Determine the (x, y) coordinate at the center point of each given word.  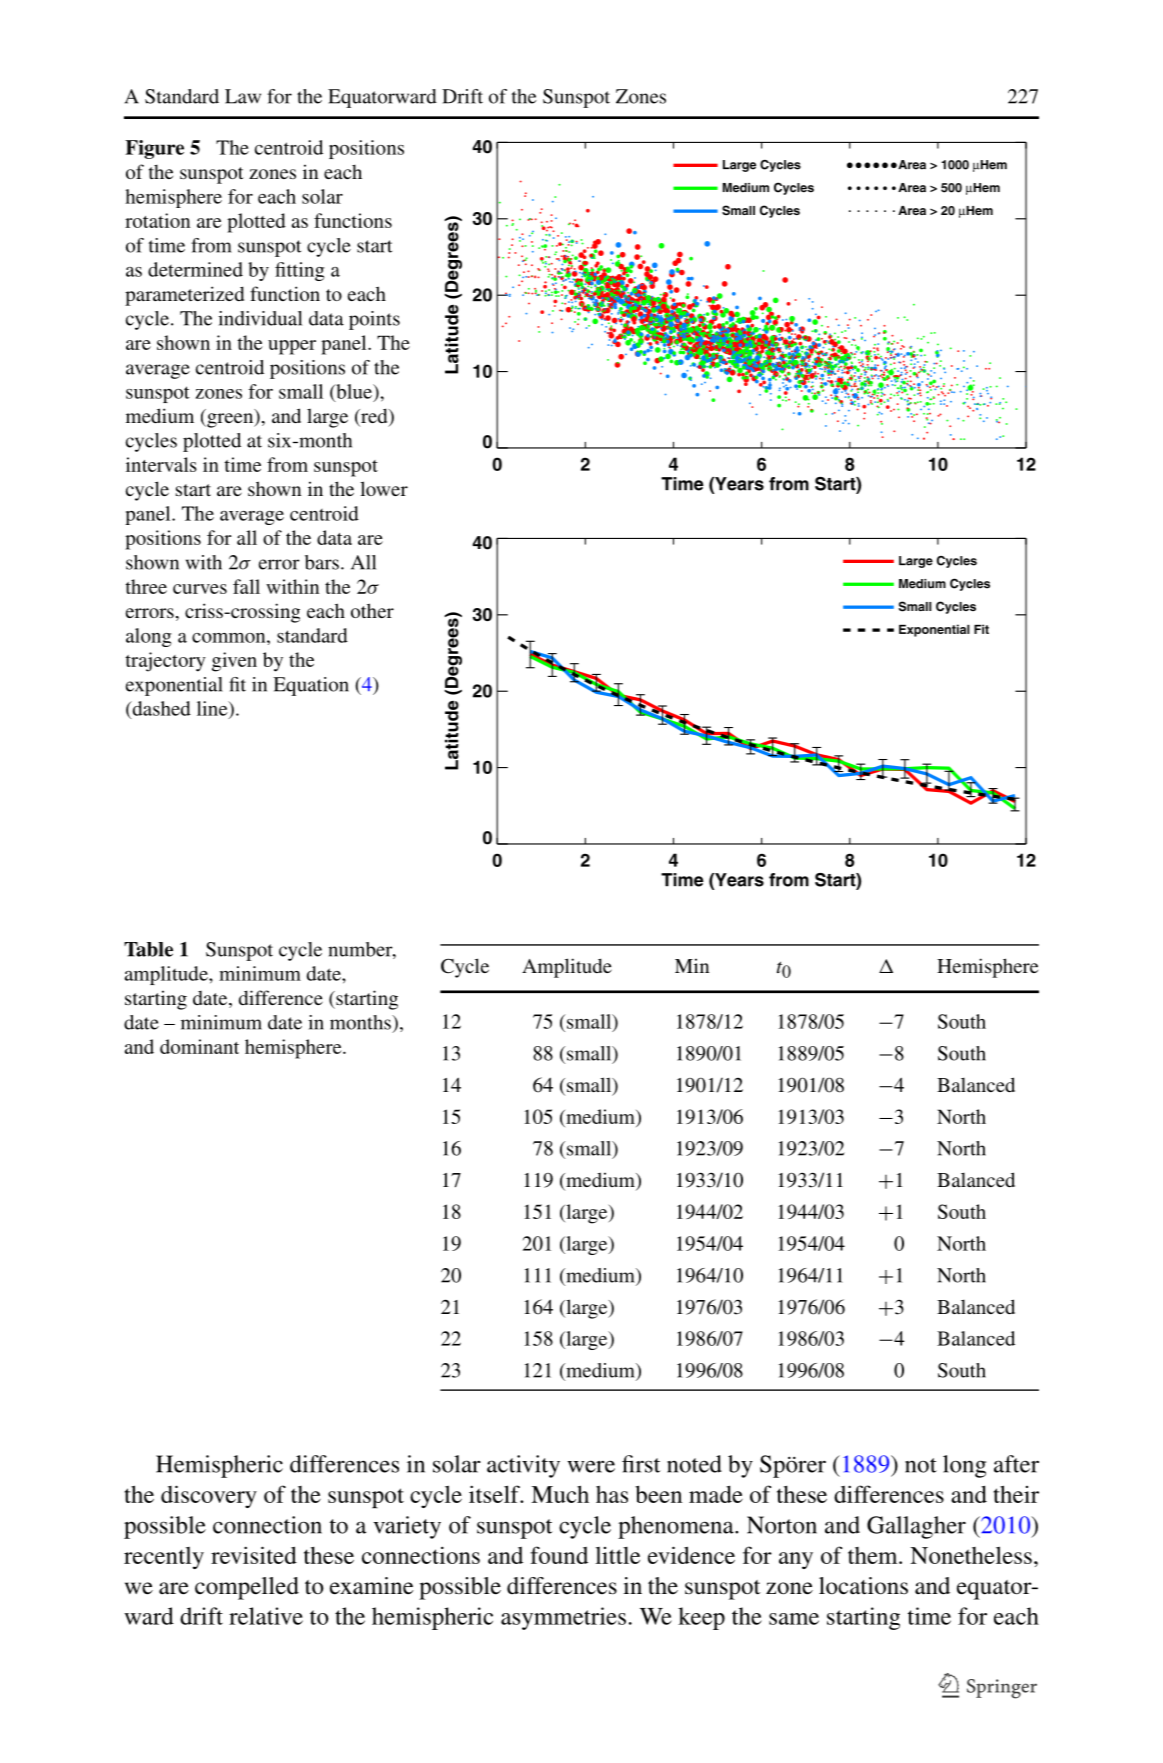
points (374, 320)
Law (243, 96)
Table (148, 949)
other (372, 610)
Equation (311, 686)
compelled (247, 1588)
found (559, 1555)
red (374, 417)
